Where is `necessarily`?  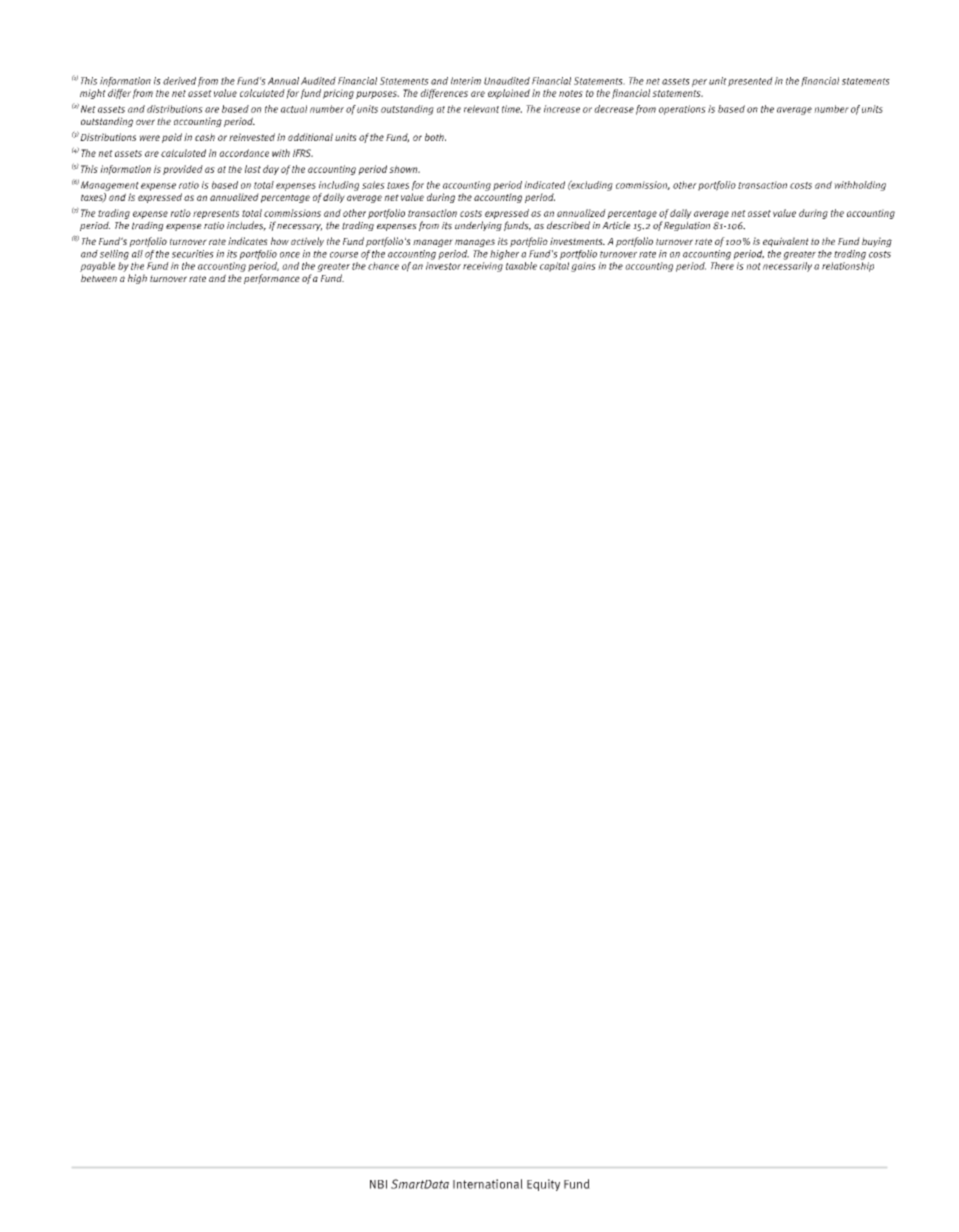
necessarily is located at coordinates (787, 265).
